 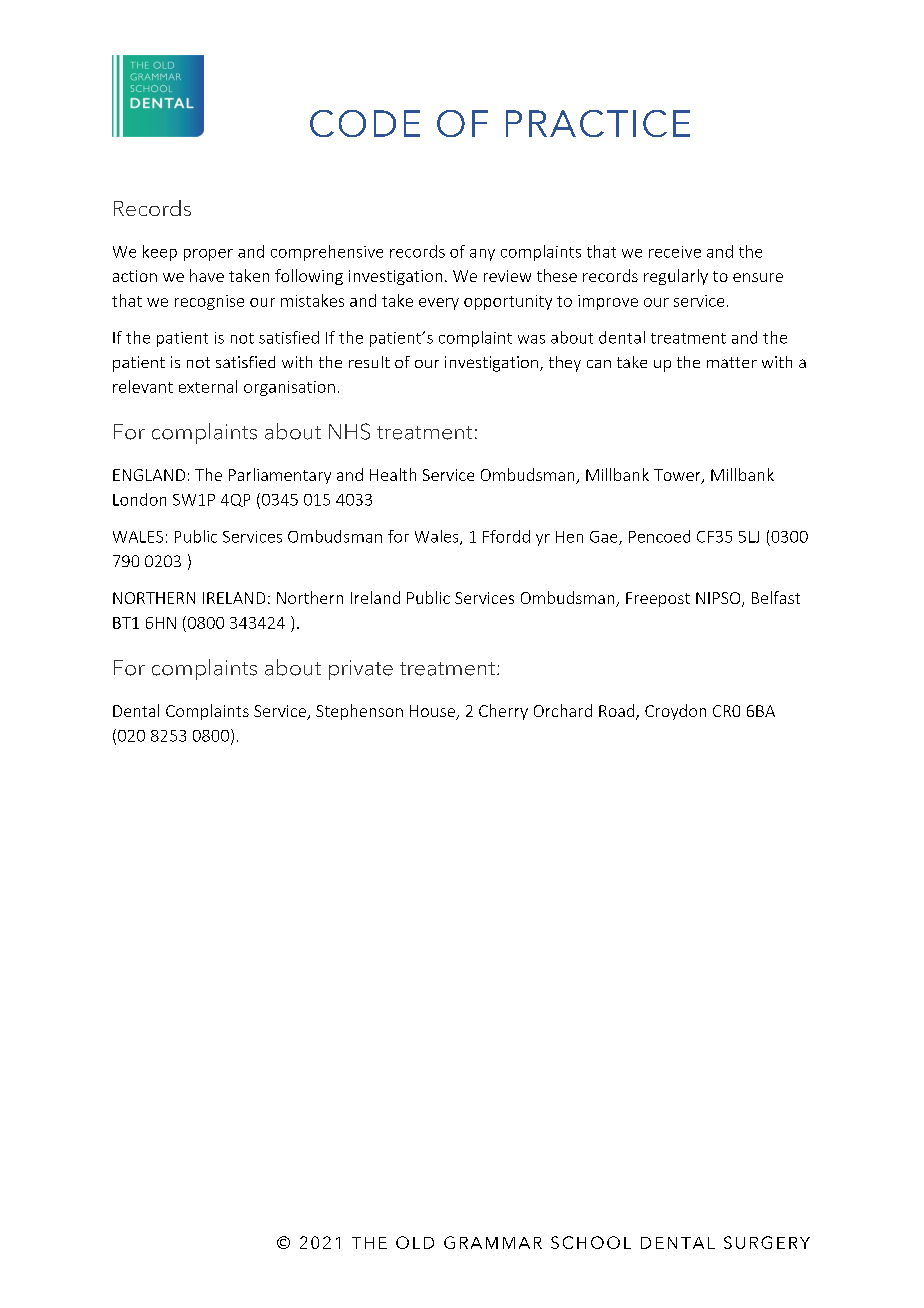 What do you see at coordinates (598, 123) in the document?
I see `PRACTICE` at bounding box center [598, 123].
